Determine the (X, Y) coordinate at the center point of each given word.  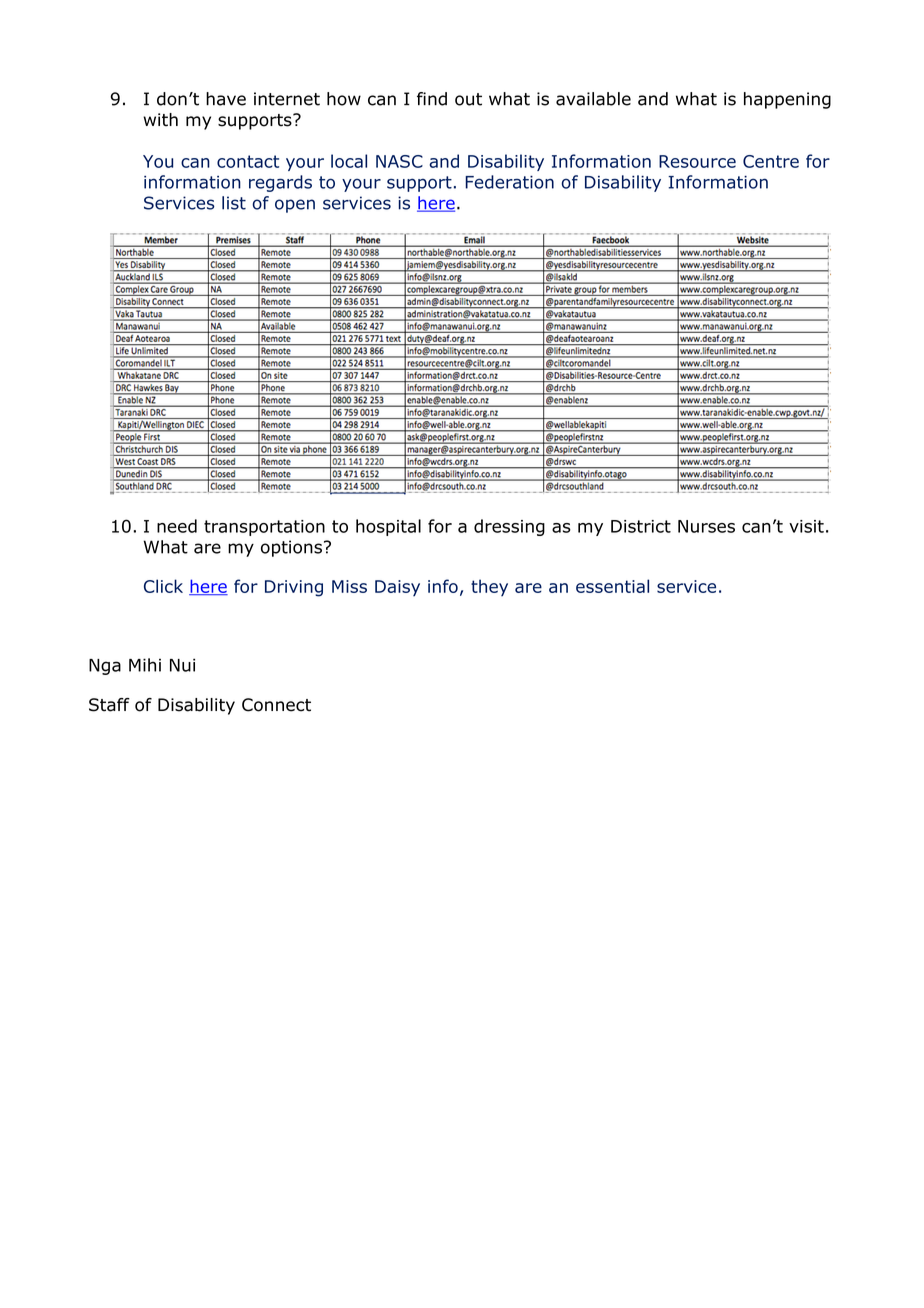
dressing (509, 527)
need (177, 526)
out (468, 99)
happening (787, 100)
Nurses (706, 526)
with (160, 119)
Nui (182, 665)
